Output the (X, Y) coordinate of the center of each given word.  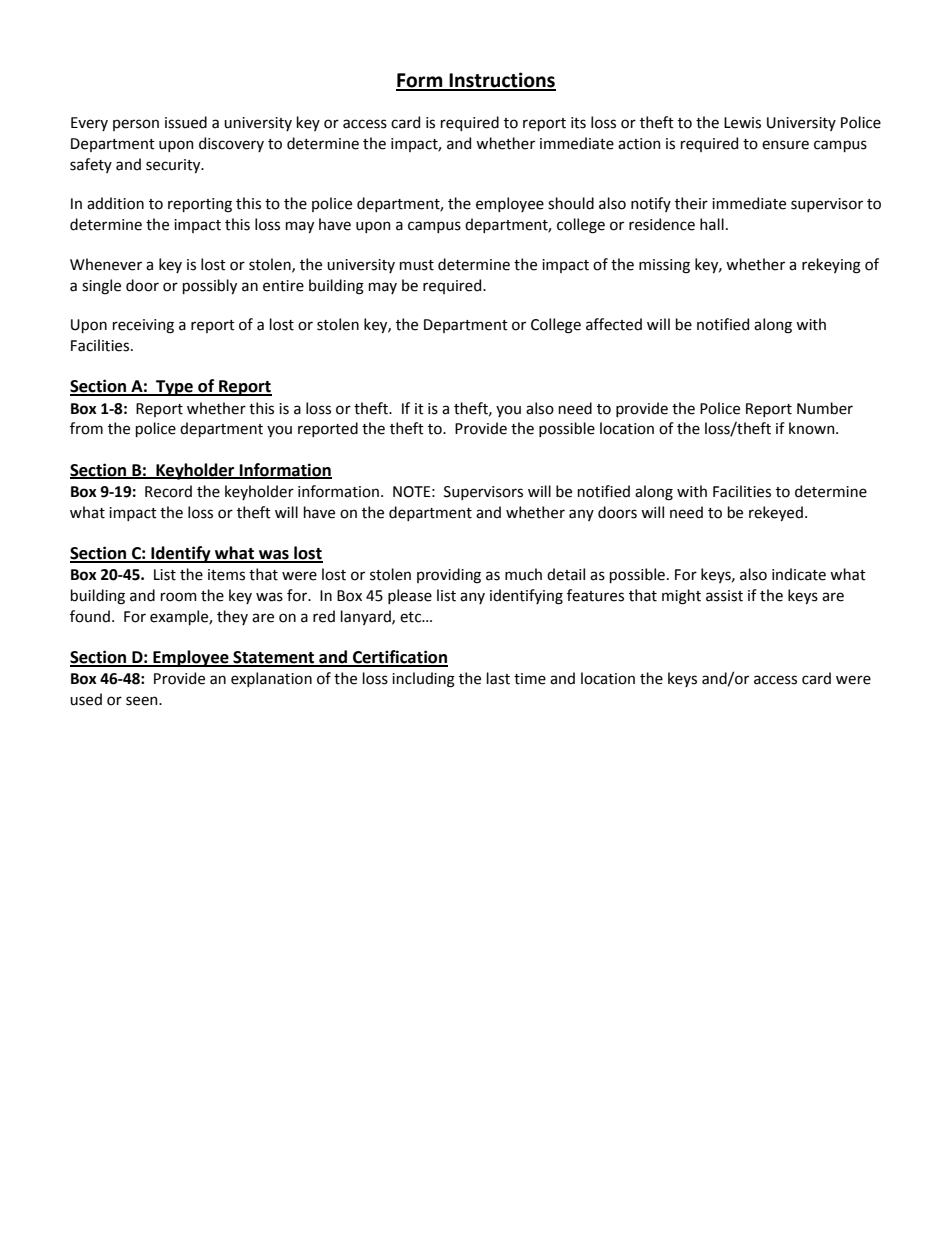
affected (614, 324)
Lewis (742, 123)
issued (186, 122)
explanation (271, 679)
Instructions (501, 81)
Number (825, 408)
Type (174, 388)
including (423, 680)
